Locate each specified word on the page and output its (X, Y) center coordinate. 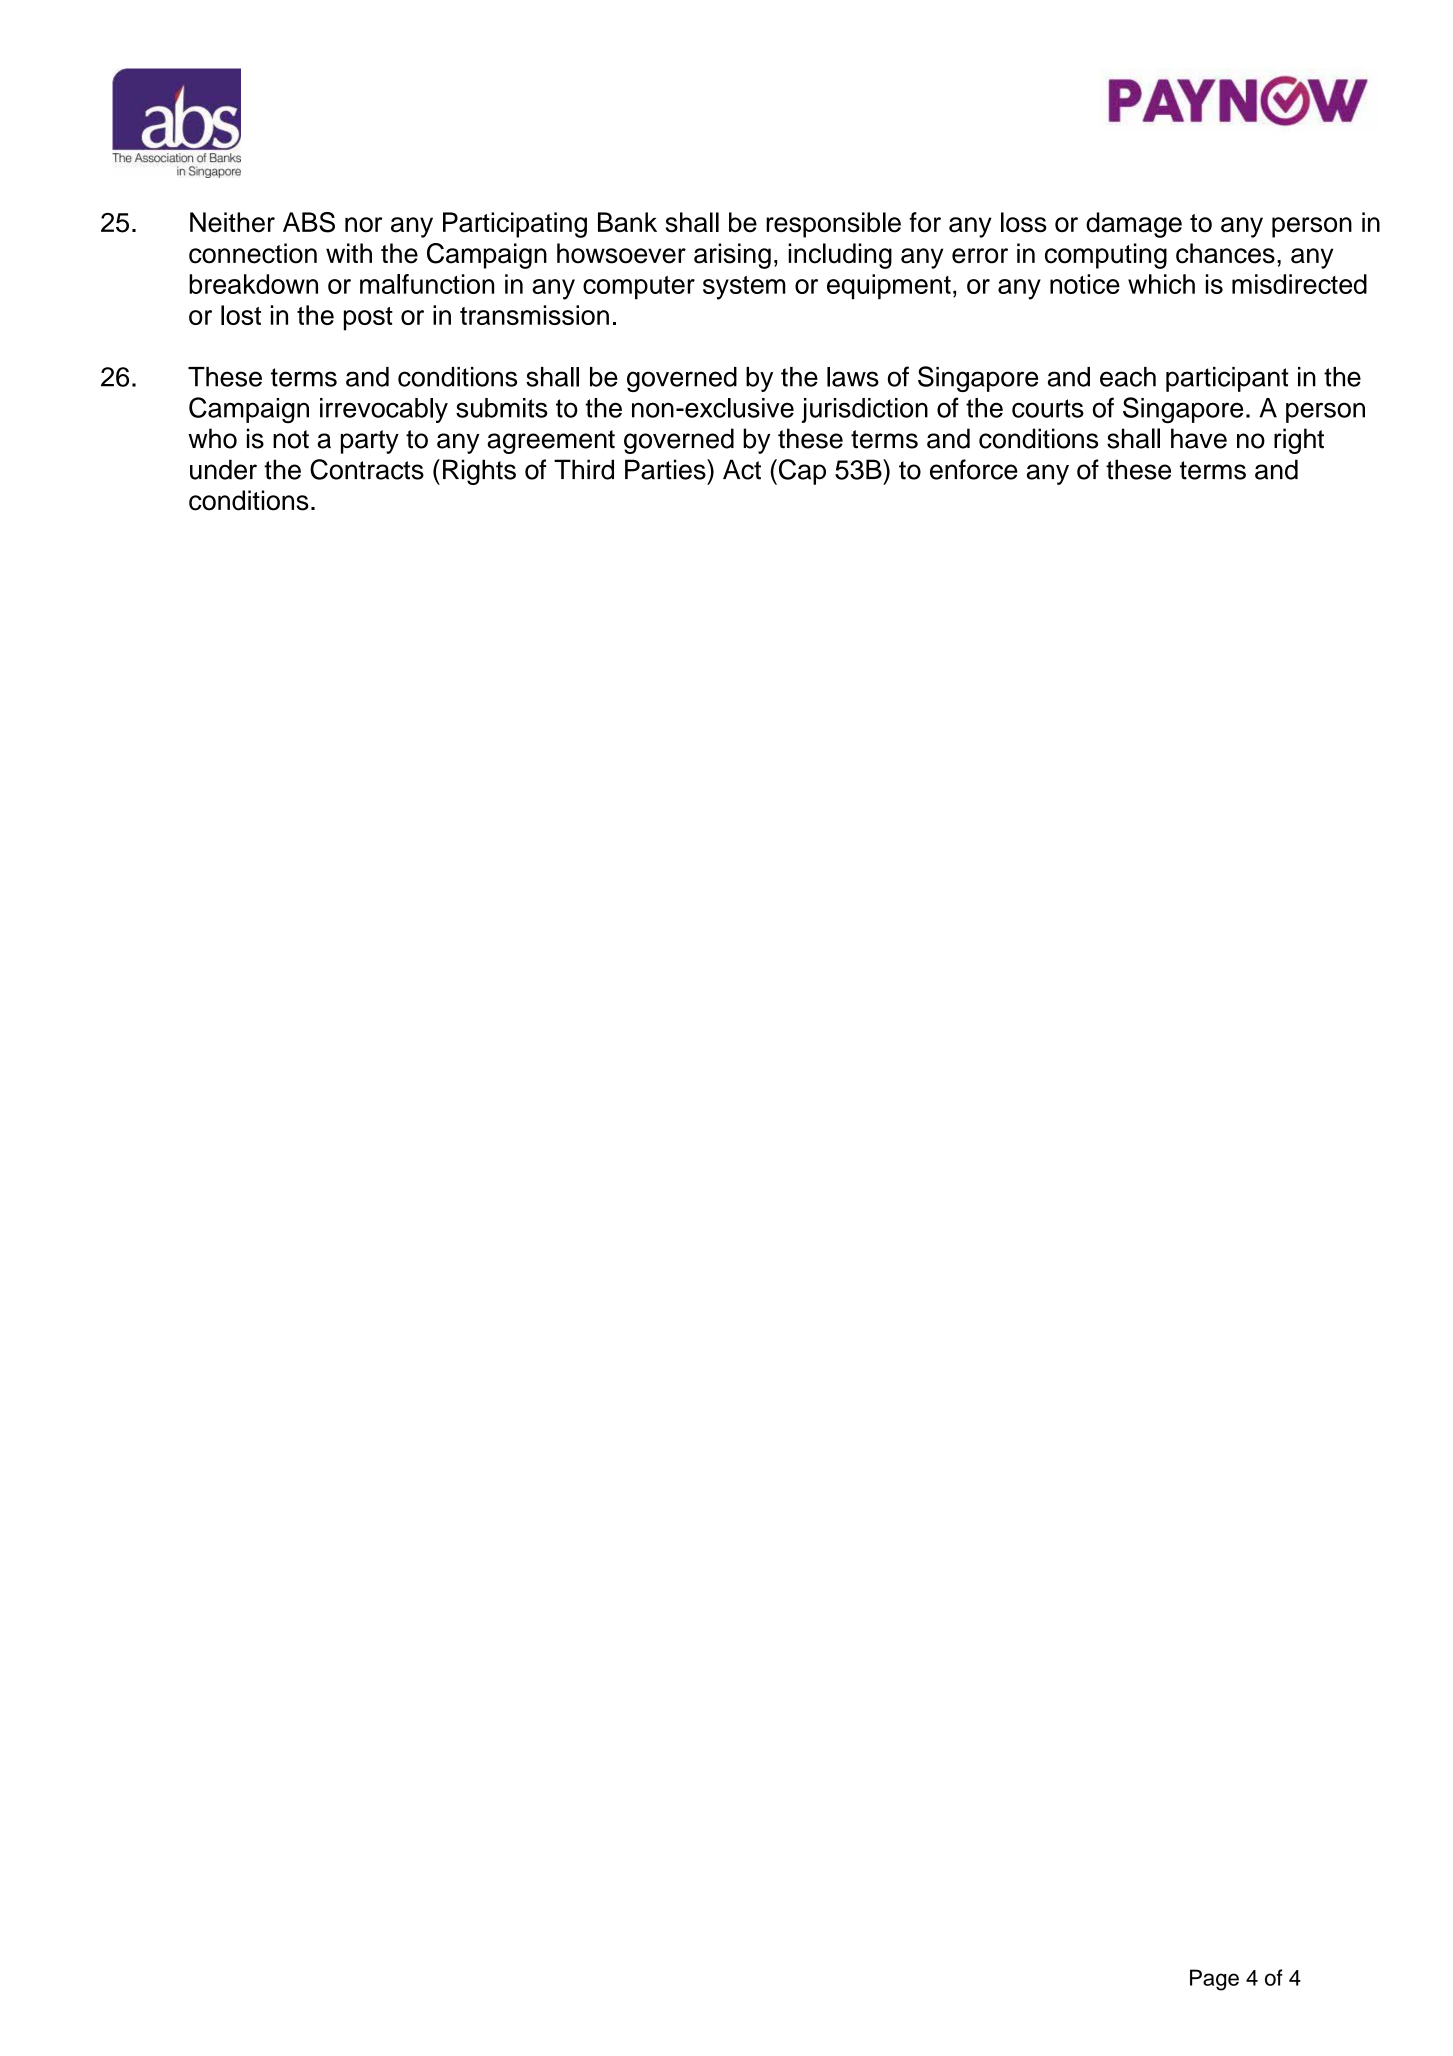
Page (1214, 1980)
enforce (974, 469)
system (744, 288)
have (1199, 438)
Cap (801, 472)
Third (584, 469)
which (1161, 284)
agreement (551, 442)
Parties (666, 469)
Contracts (367, 469)
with (349, 253)
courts (1048, 408)
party (370, 442)
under (223, 469)
